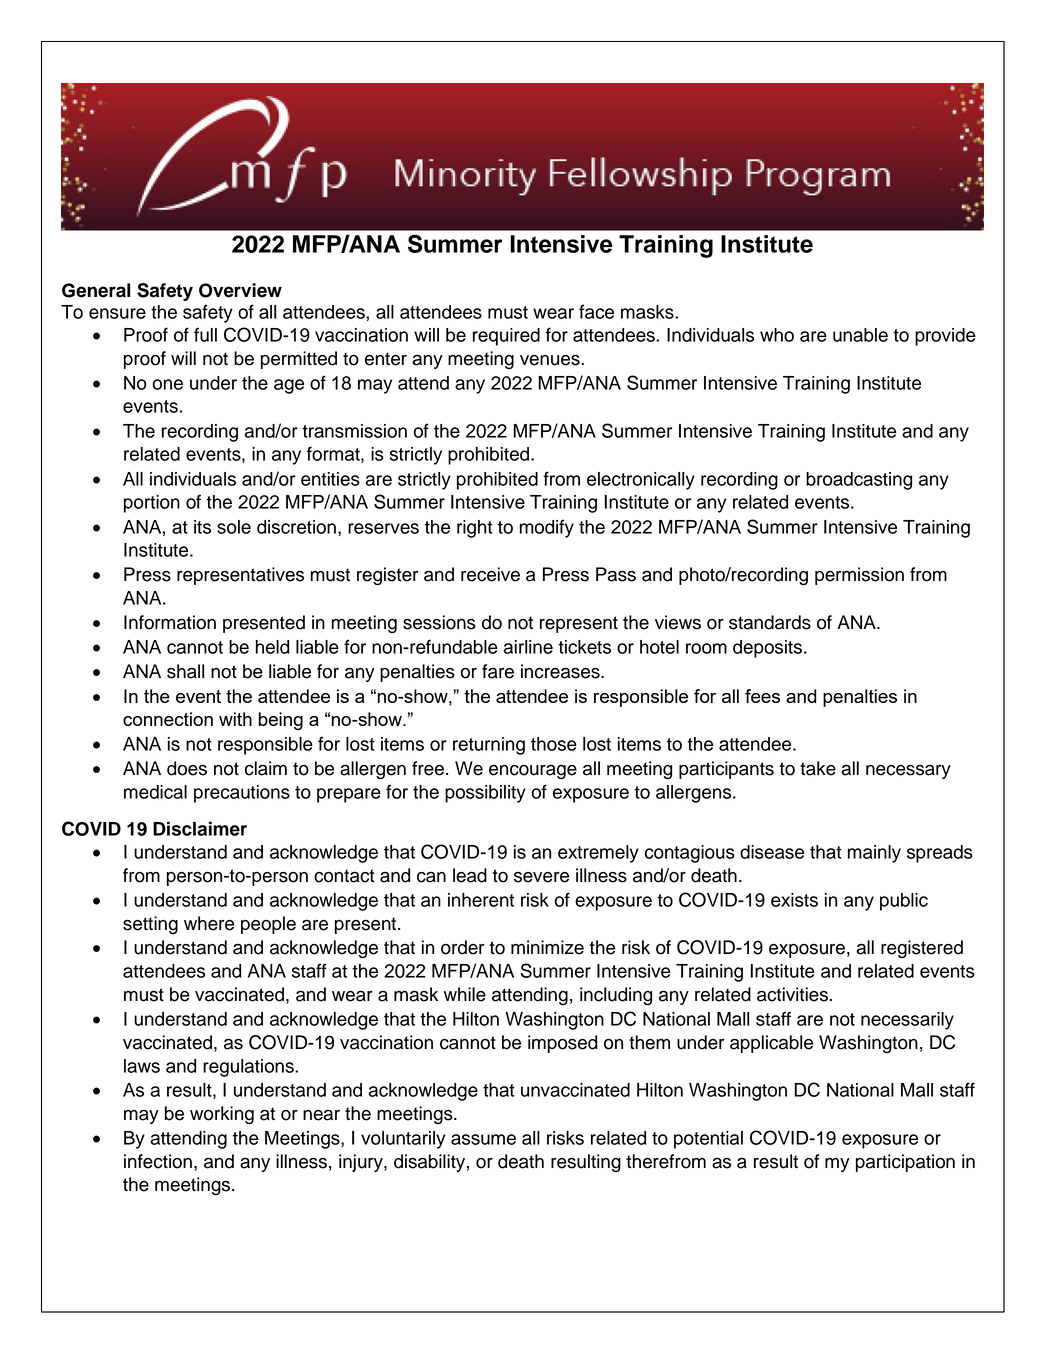 This screenshot has width=1045, height=1353. I want to click on permission, so click(859, 576).
